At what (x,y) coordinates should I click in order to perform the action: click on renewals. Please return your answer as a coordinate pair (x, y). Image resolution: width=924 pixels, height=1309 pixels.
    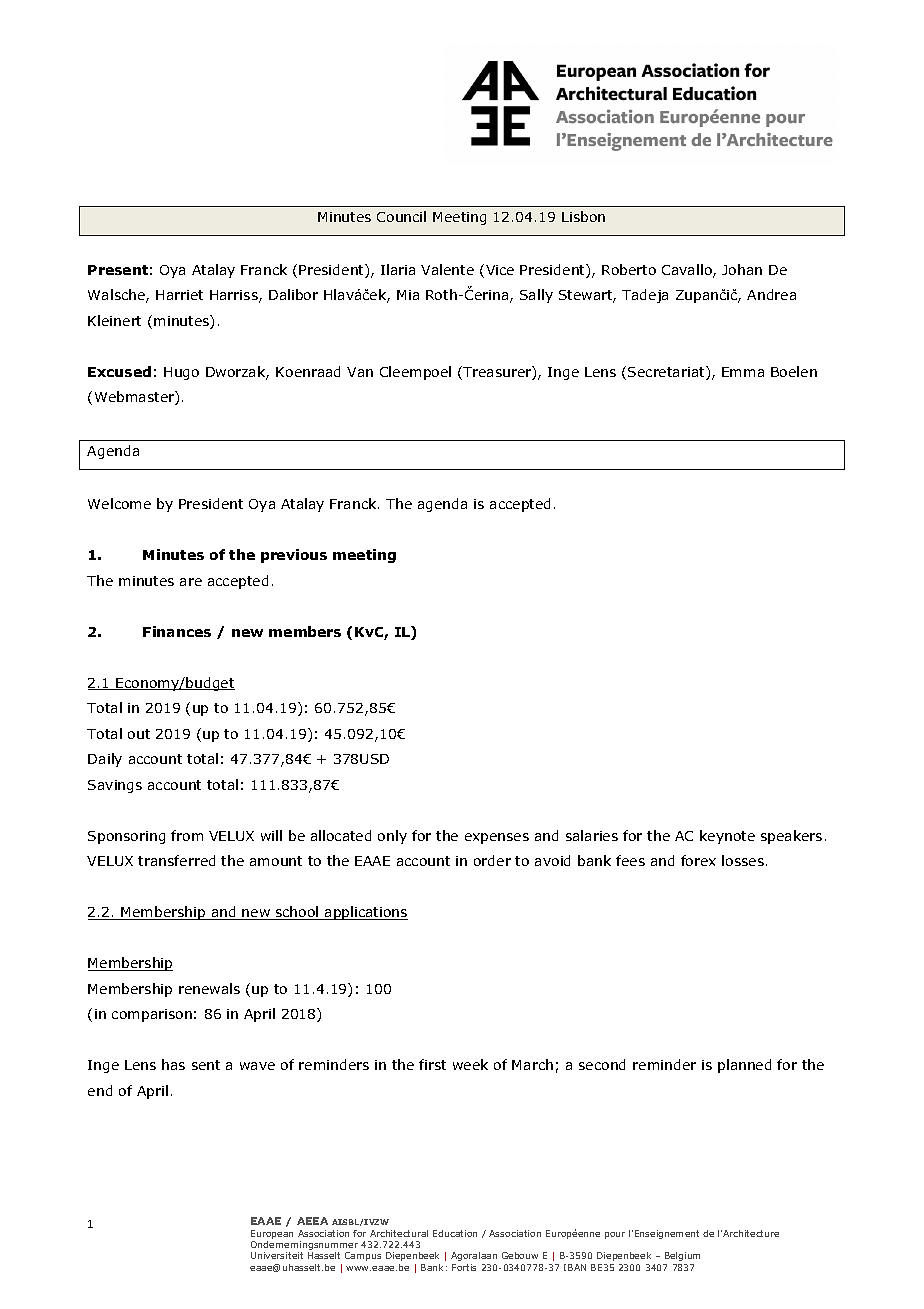
    Looking at the image, I should click on (209, 988).
